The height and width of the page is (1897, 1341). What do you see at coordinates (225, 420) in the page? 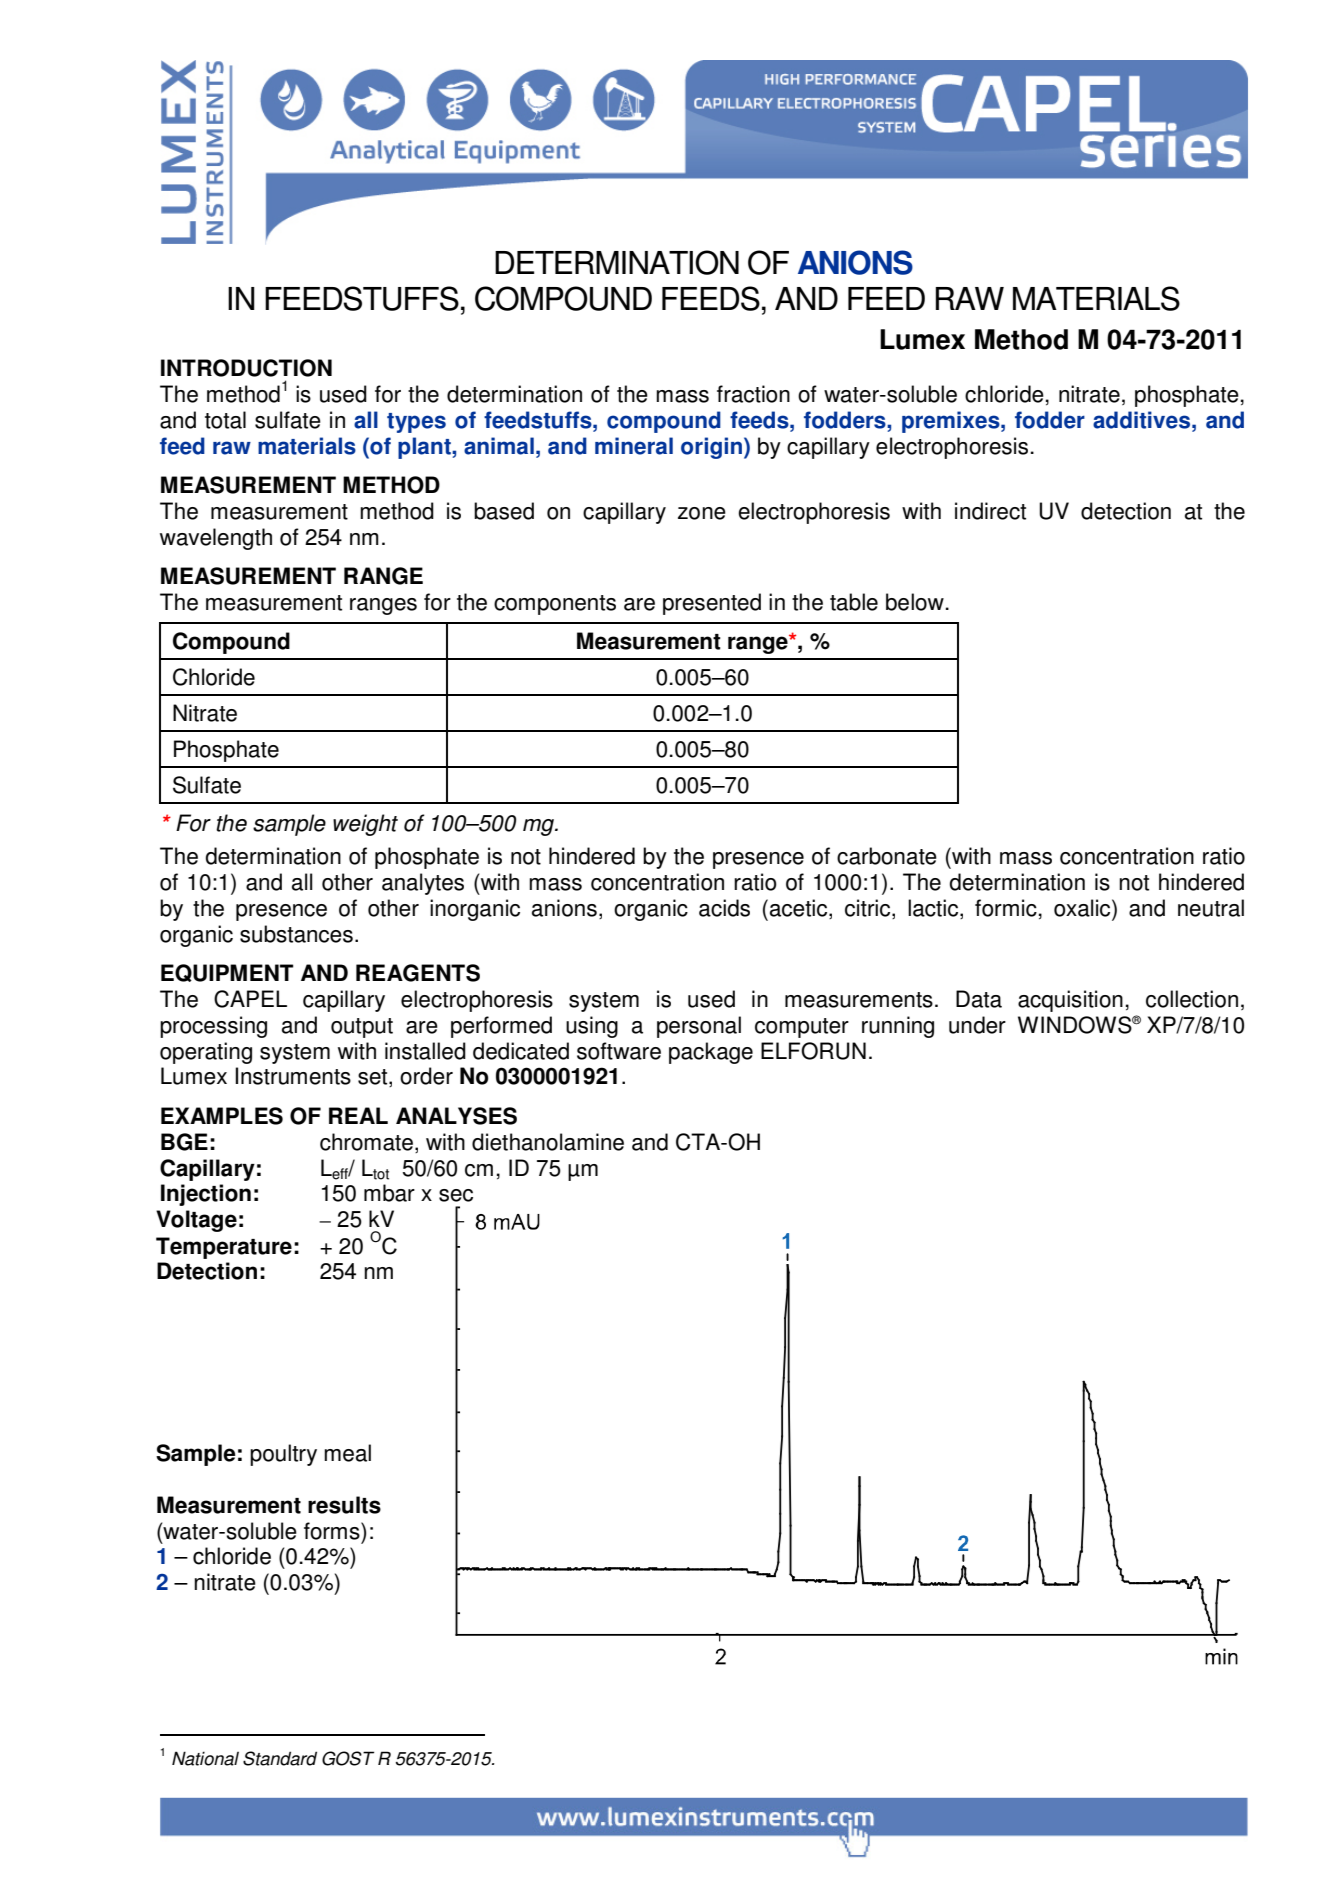
I see `total` at bounding box center [225, 420].
